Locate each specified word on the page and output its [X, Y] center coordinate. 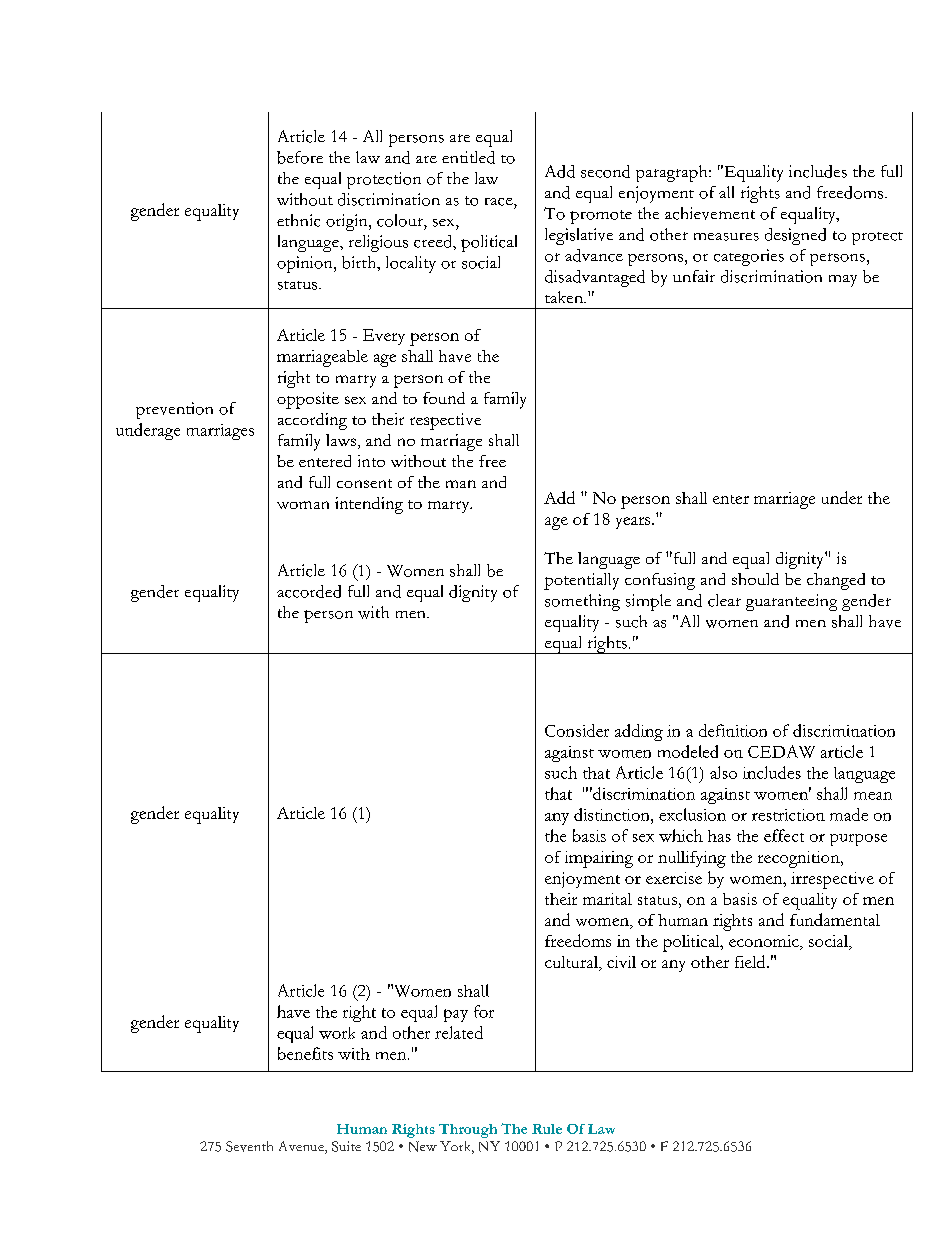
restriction [788, 815]
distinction [613, 814]
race [500, 202]
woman [303, 505]
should [755, 579]
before [300, 157]
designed [795, 236]
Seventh [249, 1146]
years [634, 523]
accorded [309, 591]
